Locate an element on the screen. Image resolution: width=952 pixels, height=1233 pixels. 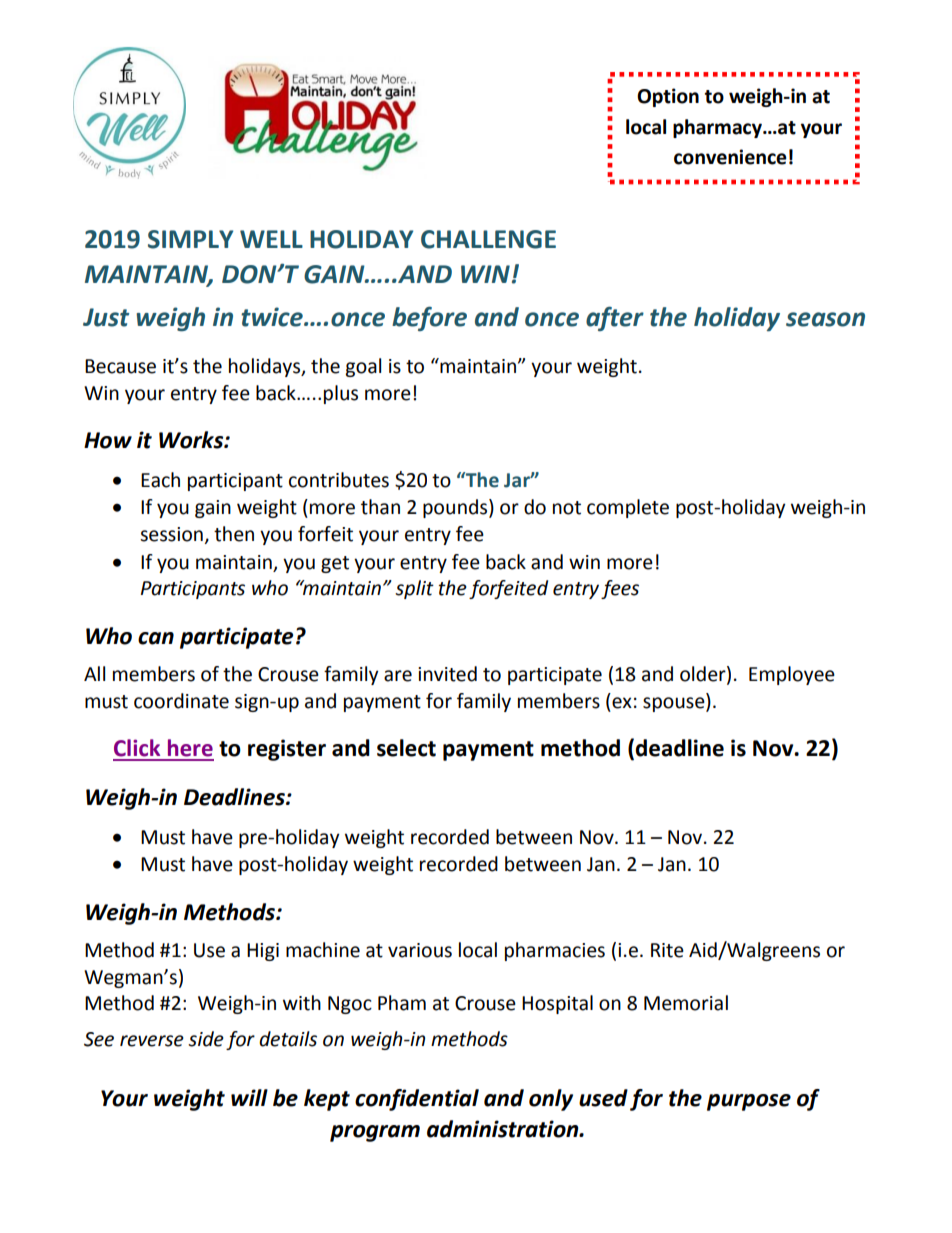
CHALLENGE is located at coordinates (488, 239).
